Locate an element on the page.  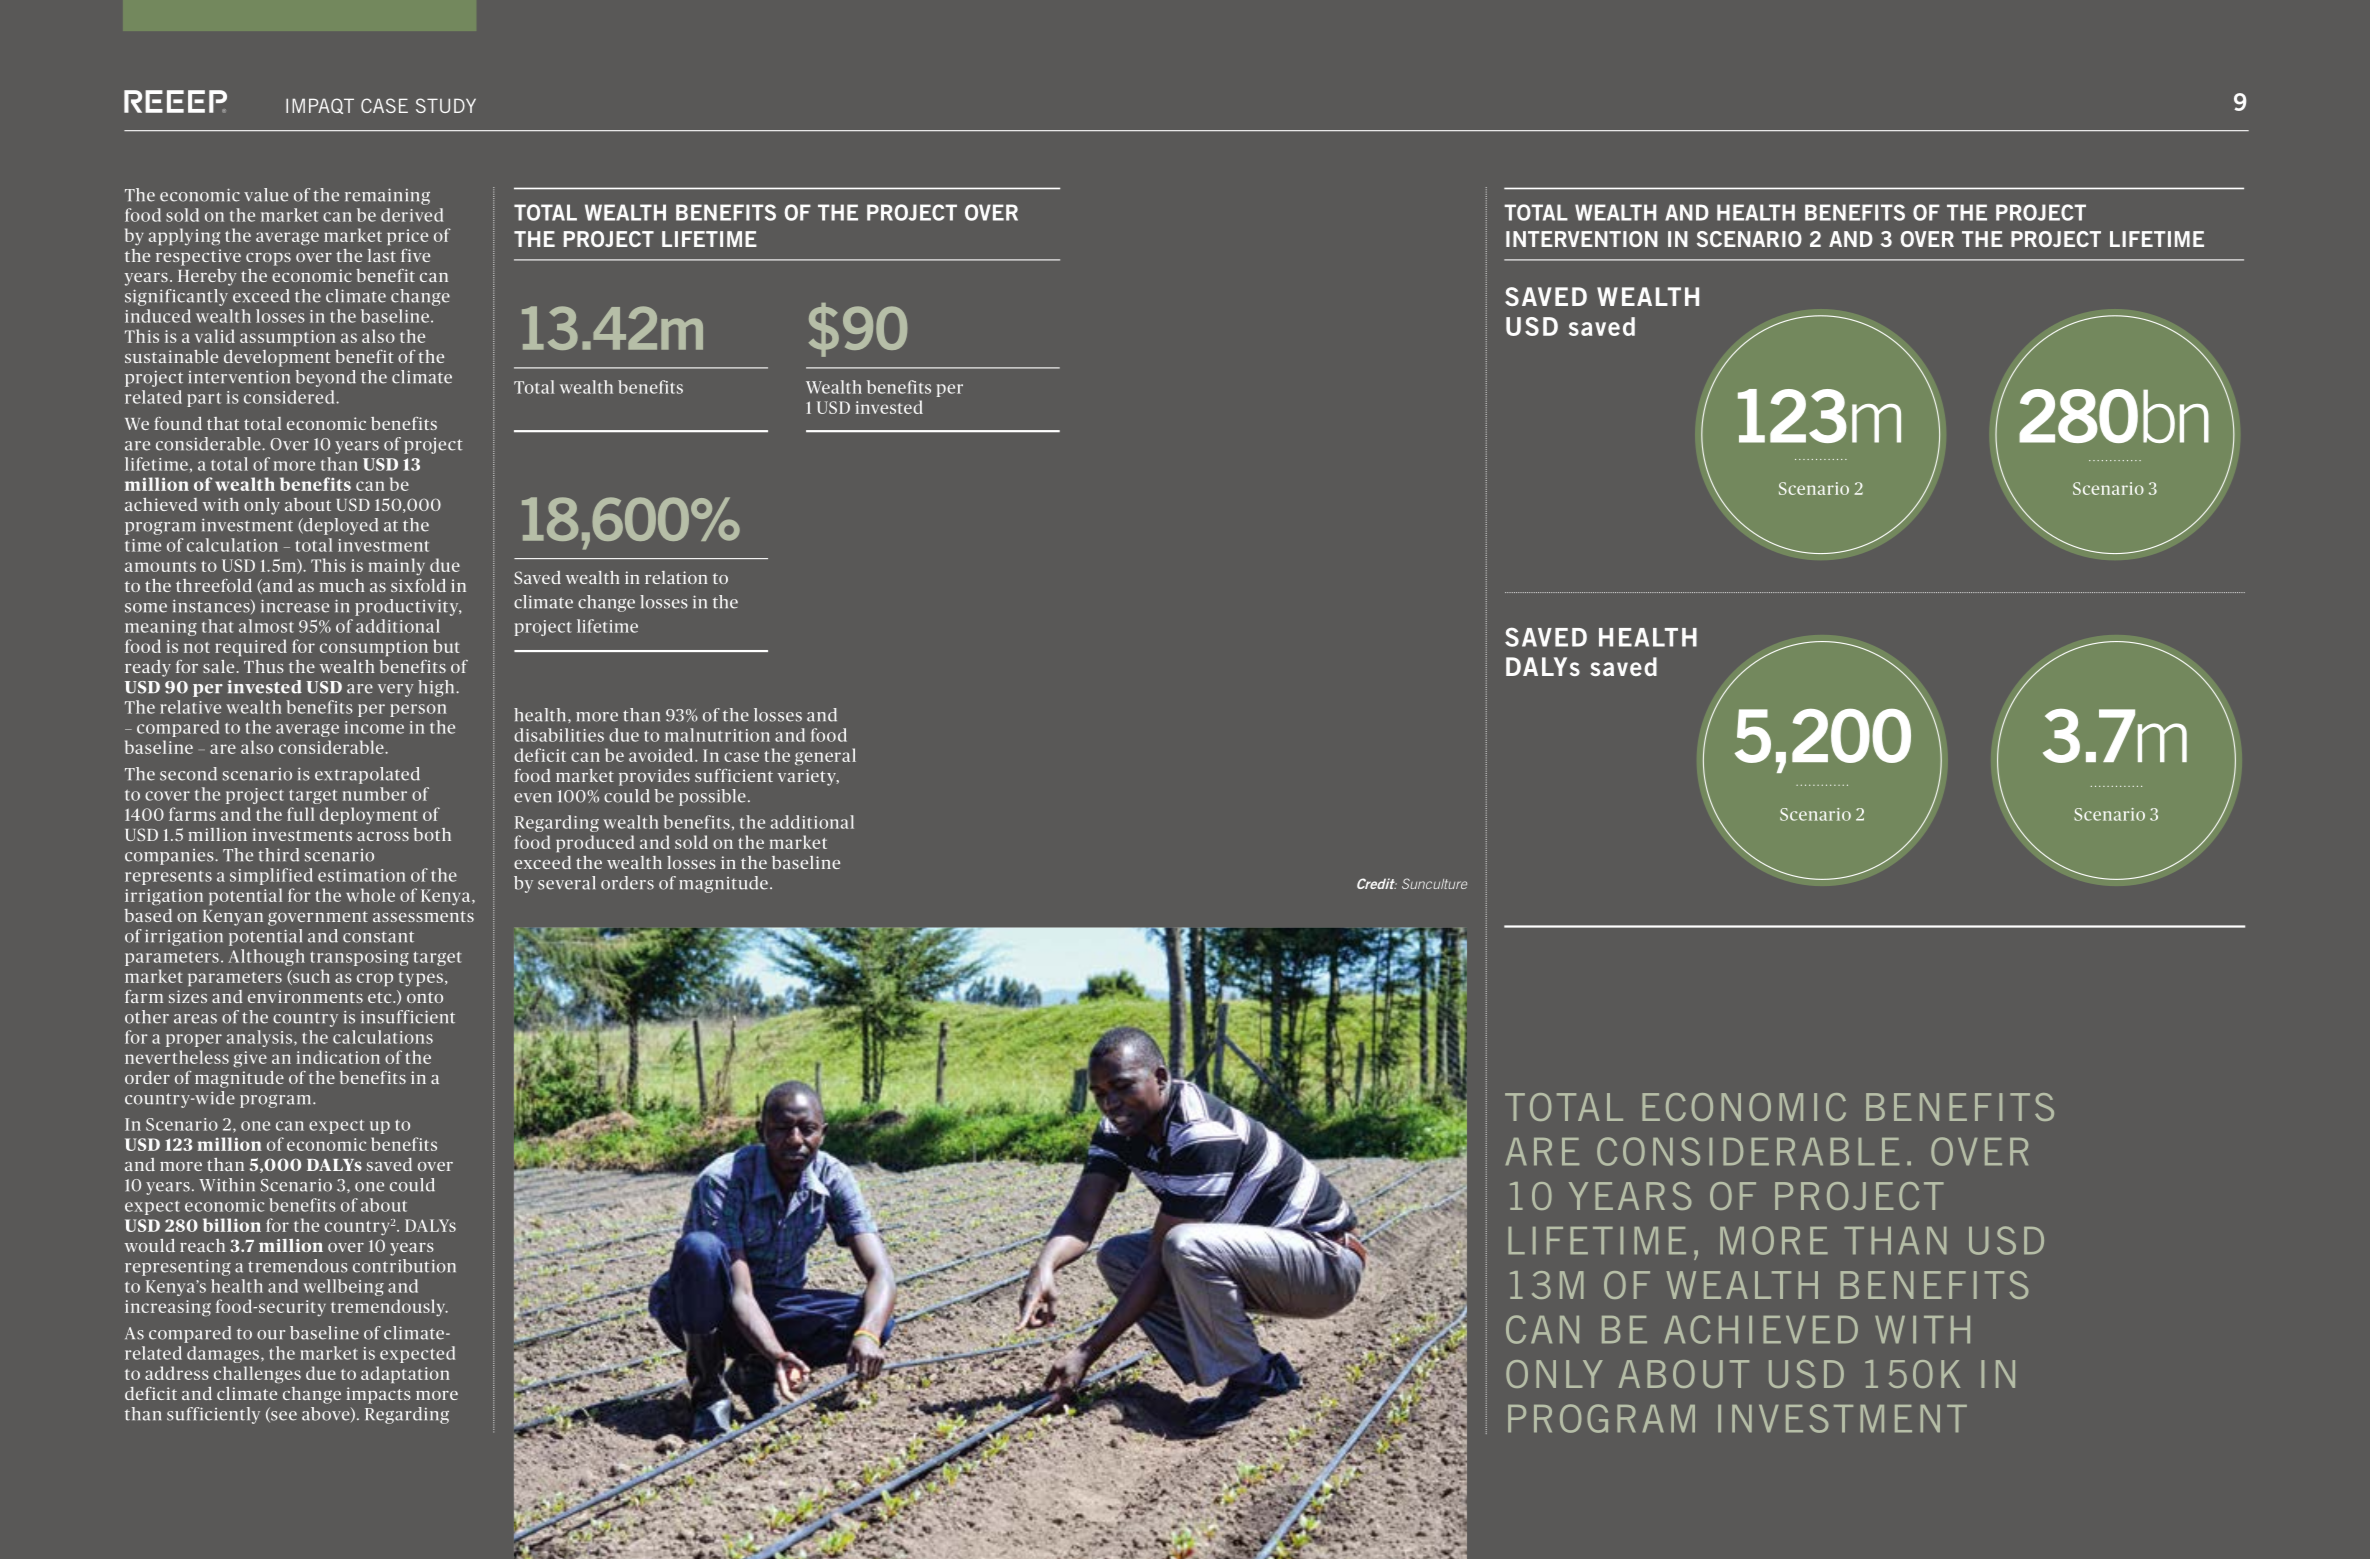
derived is located at coordinates (412, 215).
